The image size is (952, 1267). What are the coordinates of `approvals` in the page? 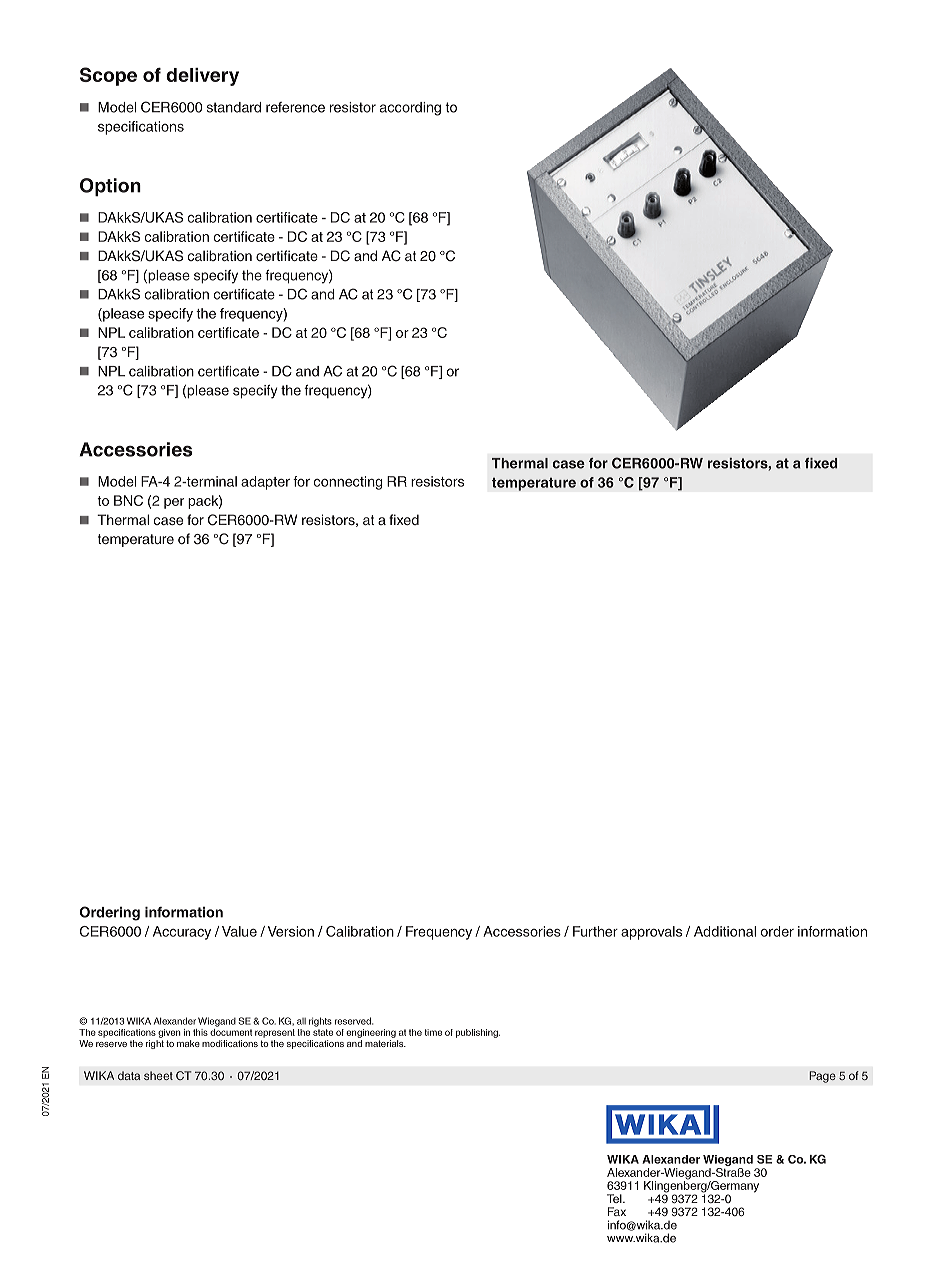 It's located at (651, 933).
